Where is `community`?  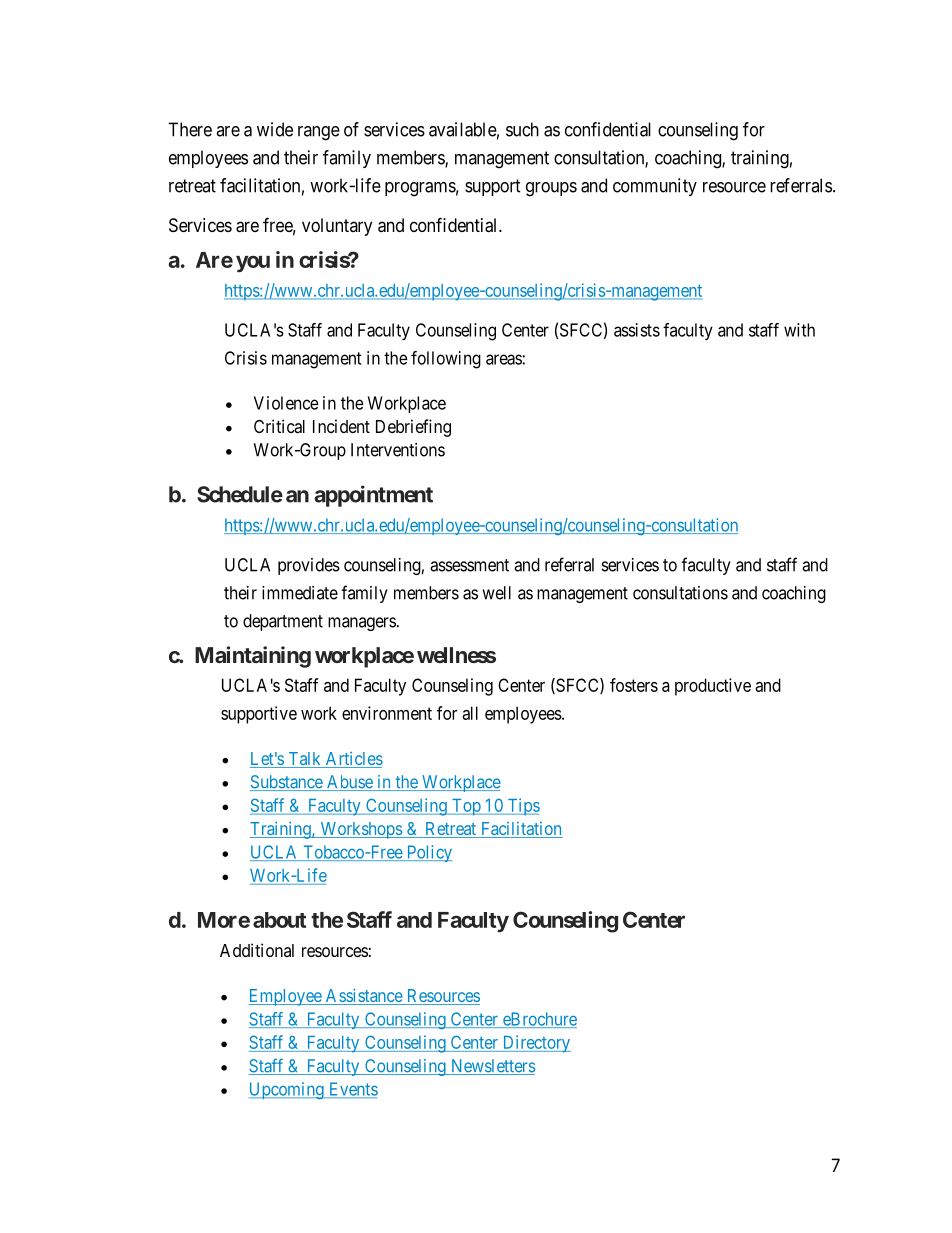
community is located at coordinates (655, 187).
